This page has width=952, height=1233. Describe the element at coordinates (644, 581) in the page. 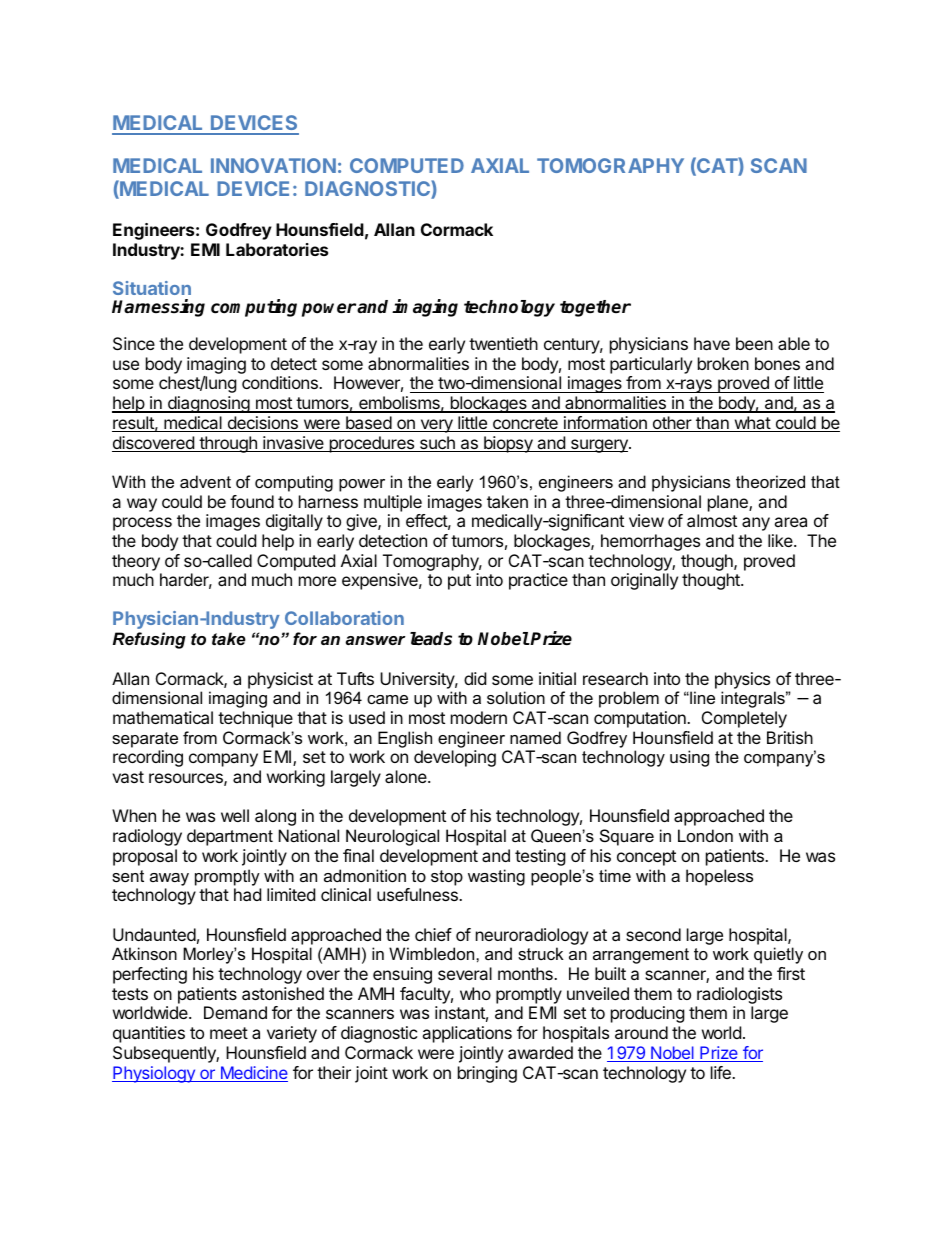

I see `originally` at that location.
